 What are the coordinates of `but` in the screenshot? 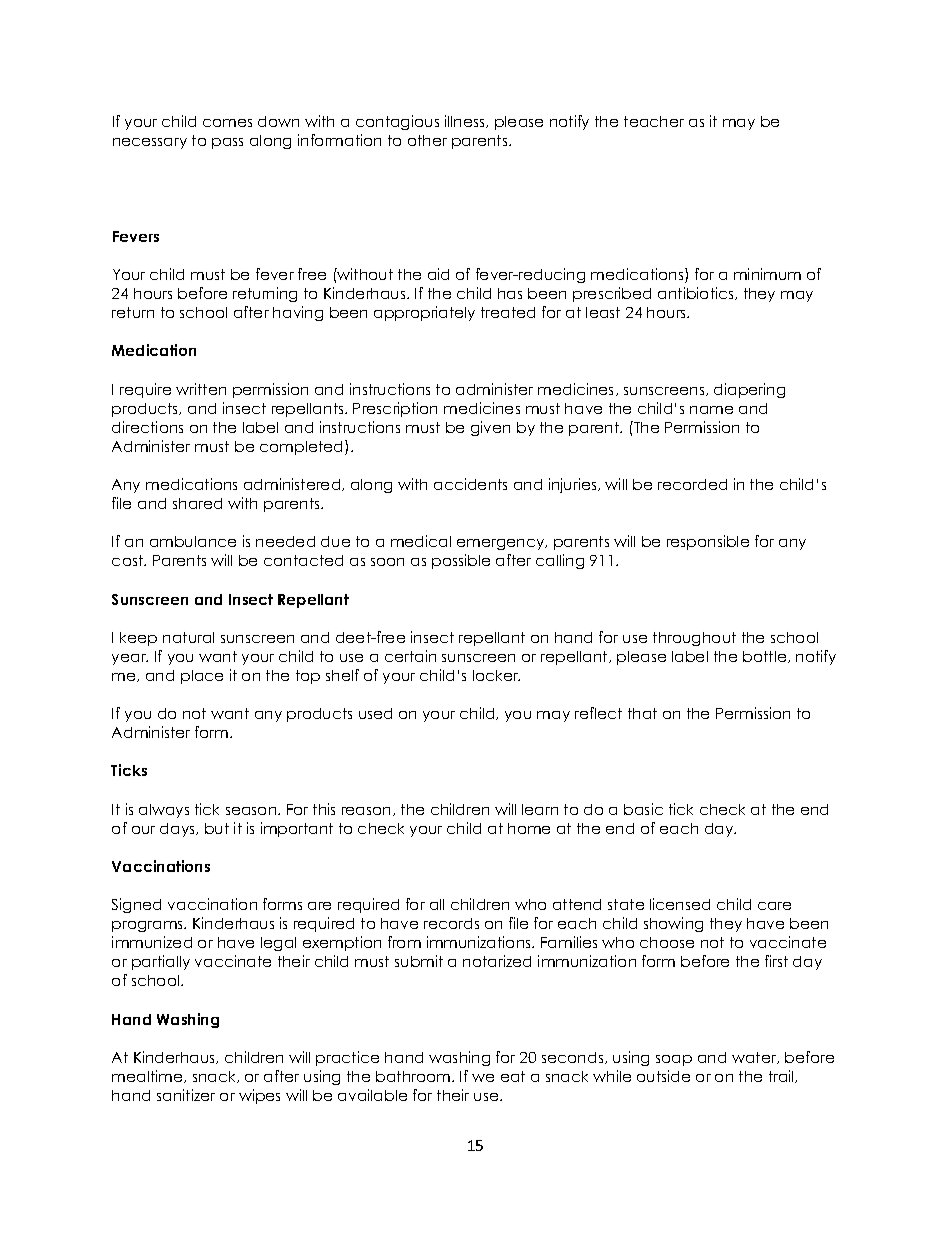 It's located at (217, 828).
